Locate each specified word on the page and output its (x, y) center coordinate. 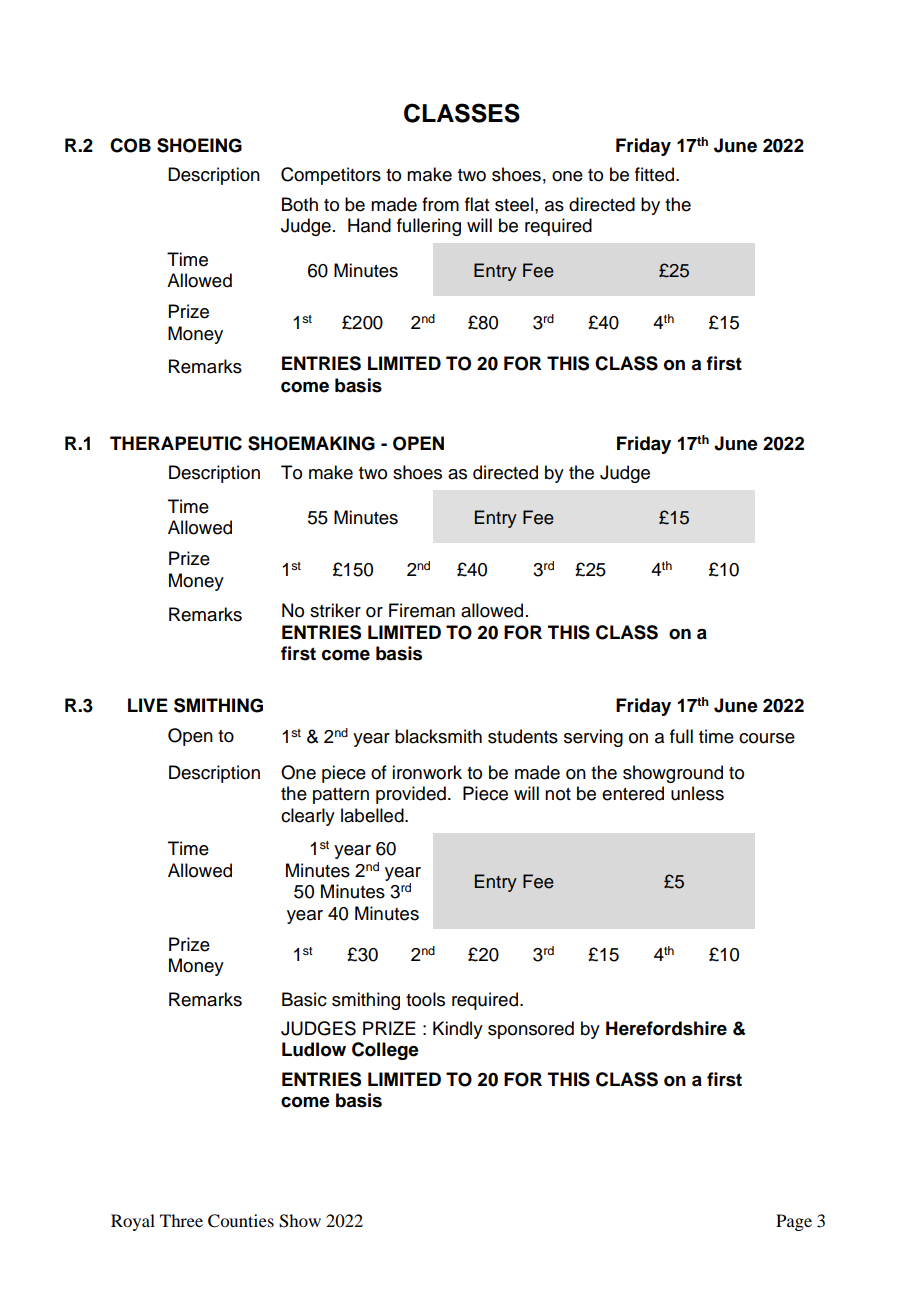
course (767, 738)
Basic (304, 999)
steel (514, 204)
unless (697, 793)
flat (477, 204)
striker (335, 610)
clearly (308, 817)
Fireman (422, 610)
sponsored (531, 1030)
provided (411, 795)
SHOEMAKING (311, 443)
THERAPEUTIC (176, 443)
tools (425, 999)
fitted (656, 174)
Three (181, 1220)
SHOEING (199, 145)
